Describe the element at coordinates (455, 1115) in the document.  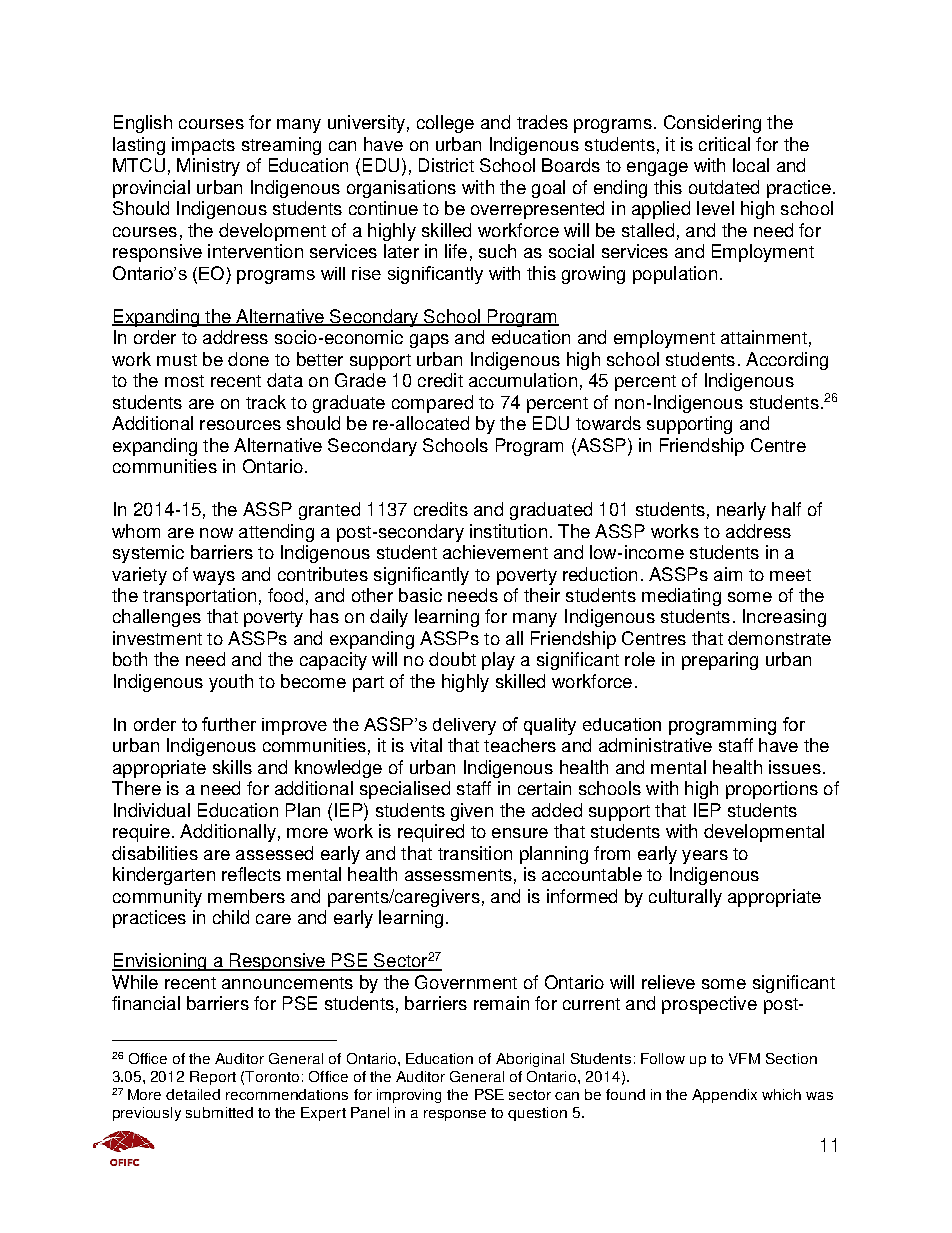
I see `response` at that location.
